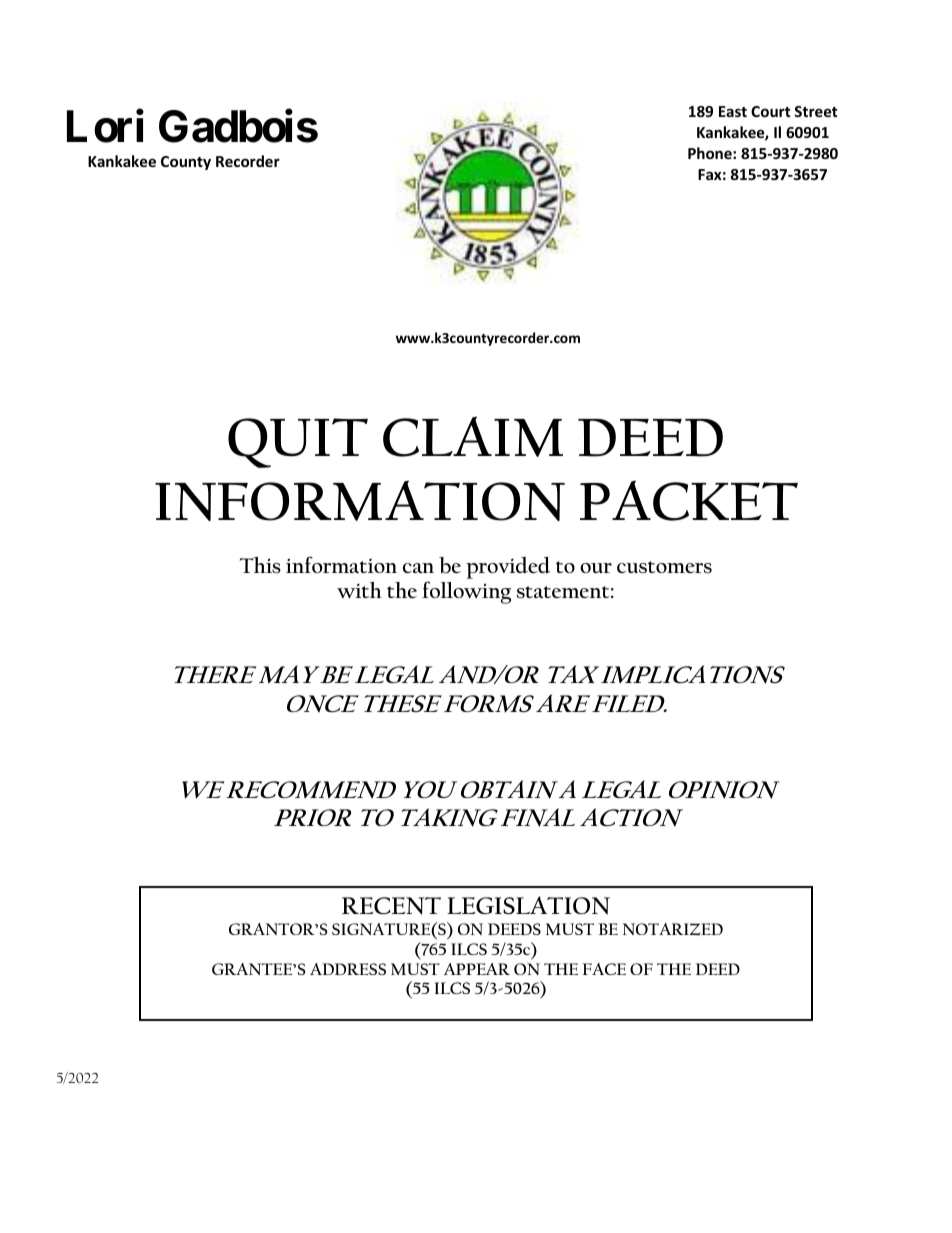 The width and height of the screenshot is (952, 1233). Describe the element at coordinates (105, 126) in the screenshot. I see `Lori` at that location.
